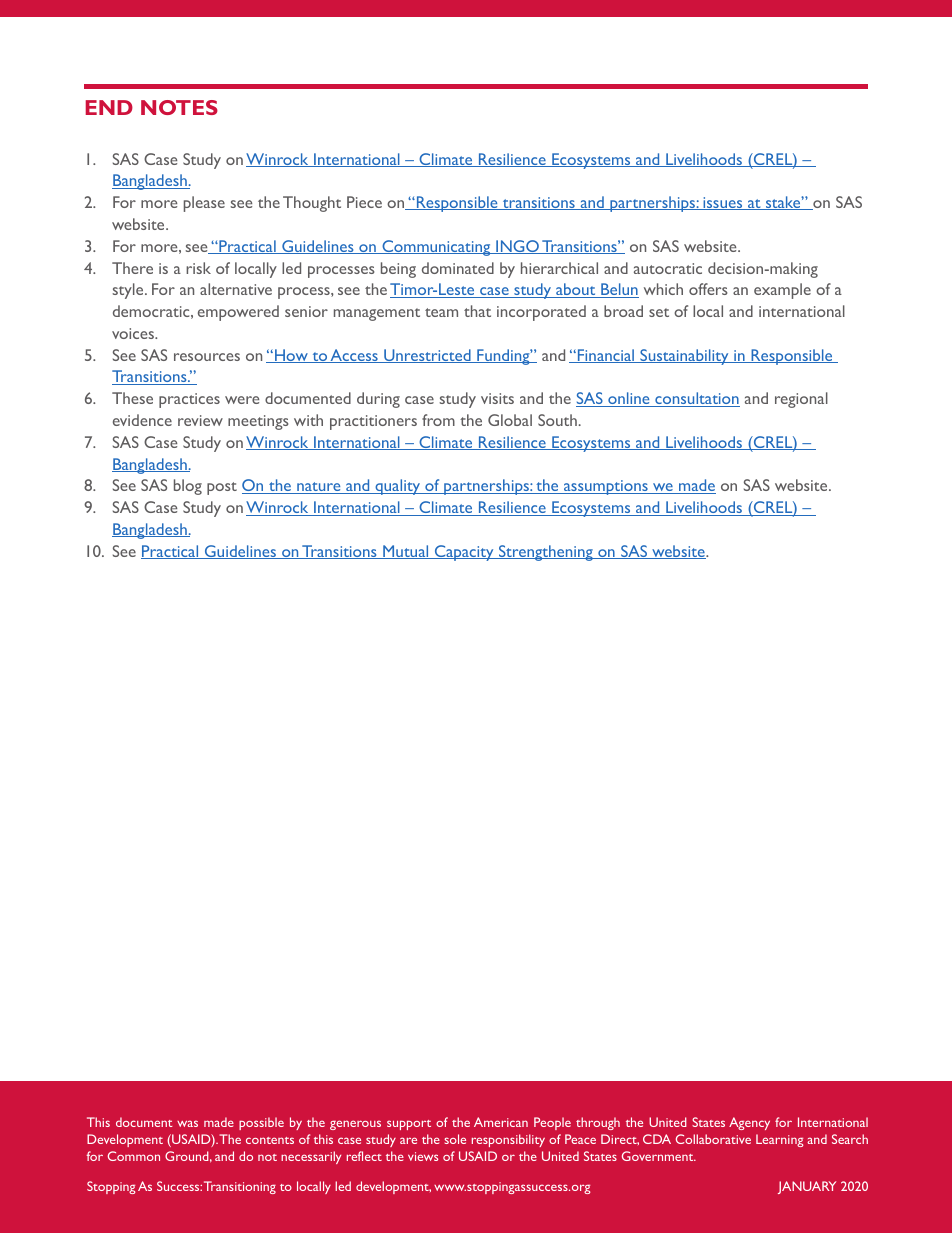 Image resolution: width=952 pixels, height=1233 pixels. I want to click on Learning, so click(779, 1140).
